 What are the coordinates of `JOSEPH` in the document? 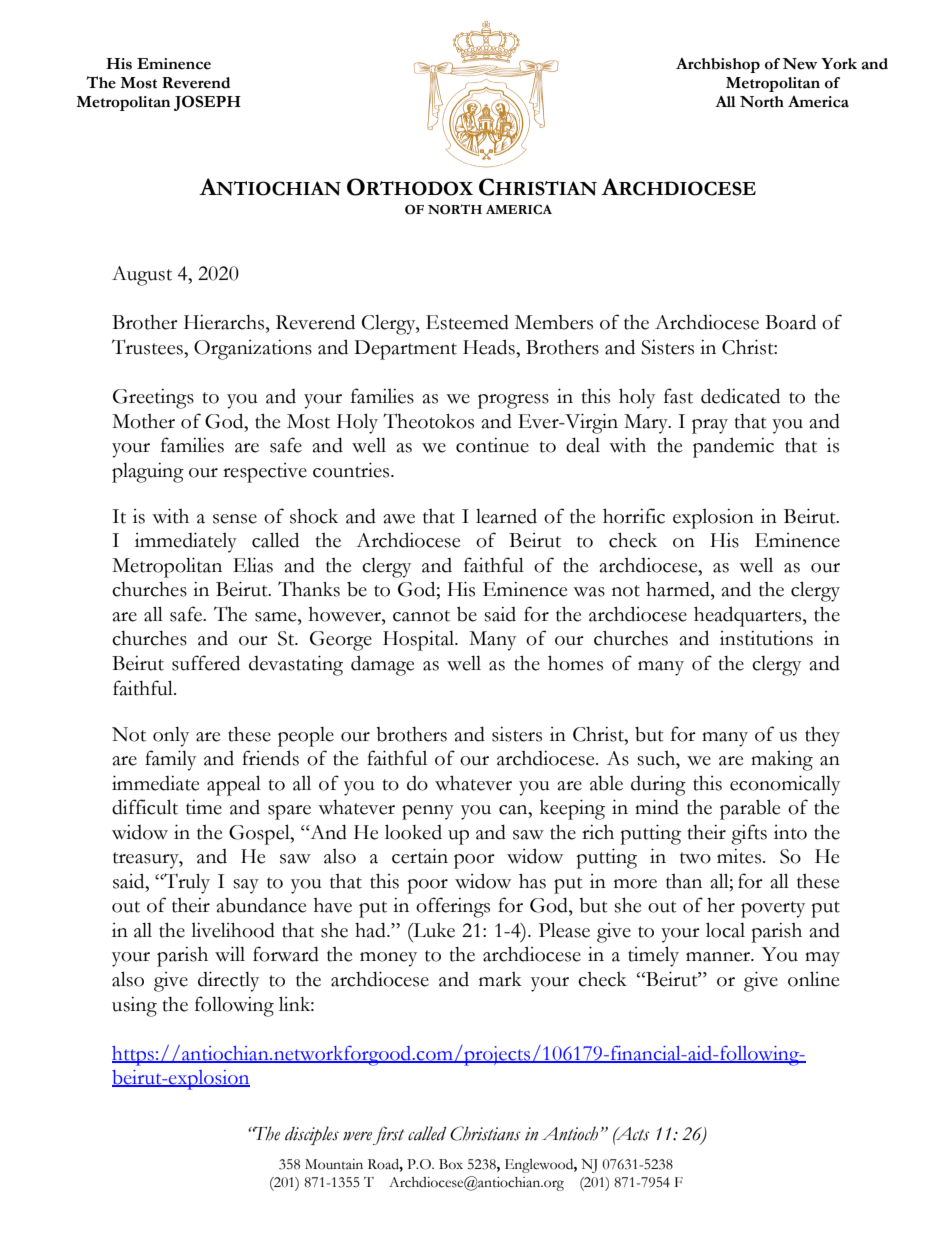 It's located at (207, 103).
